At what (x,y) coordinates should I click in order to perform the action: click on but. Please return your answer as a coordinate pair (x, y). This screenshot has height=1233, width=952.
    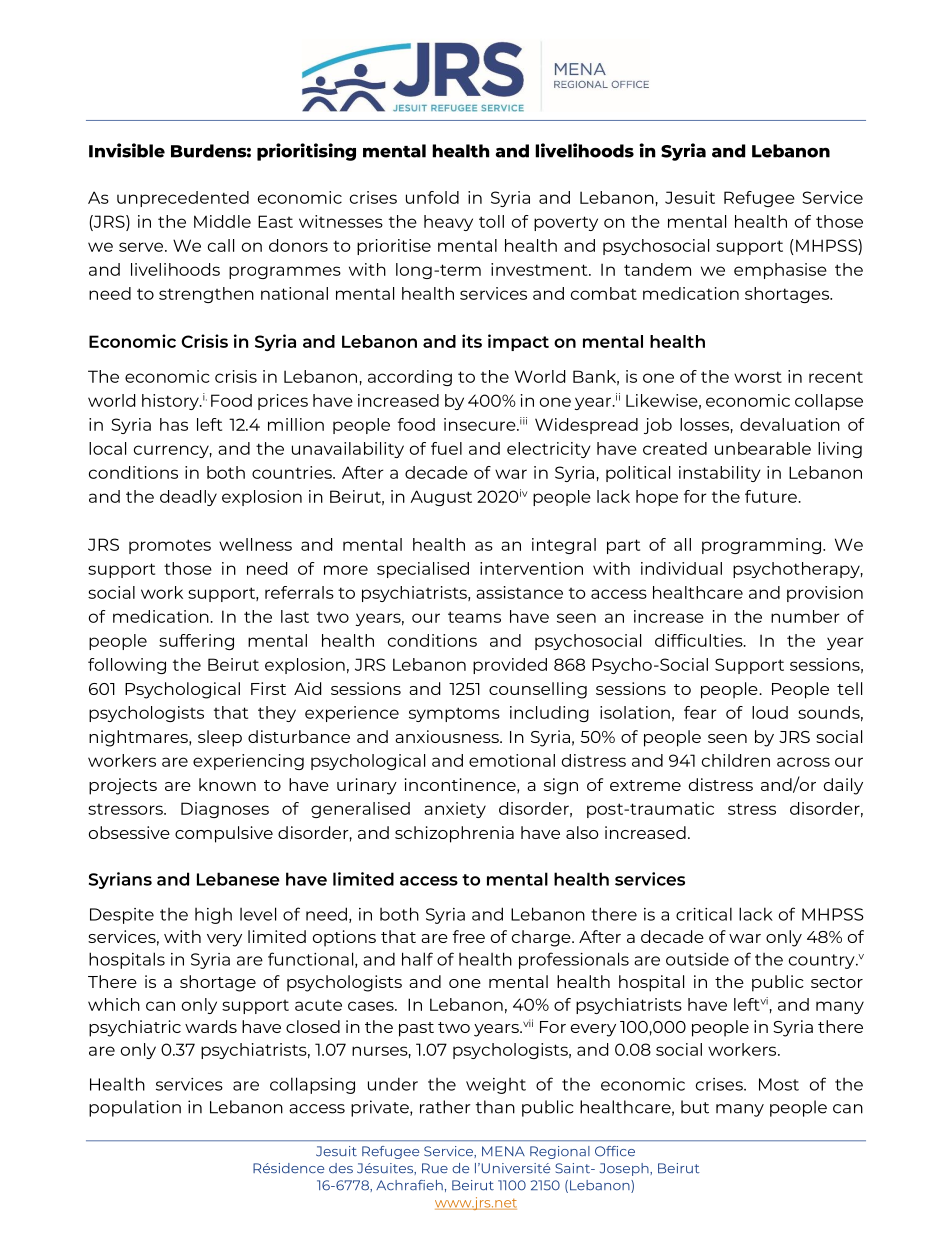
    Looking at the image, I should click on (695, 1107).
